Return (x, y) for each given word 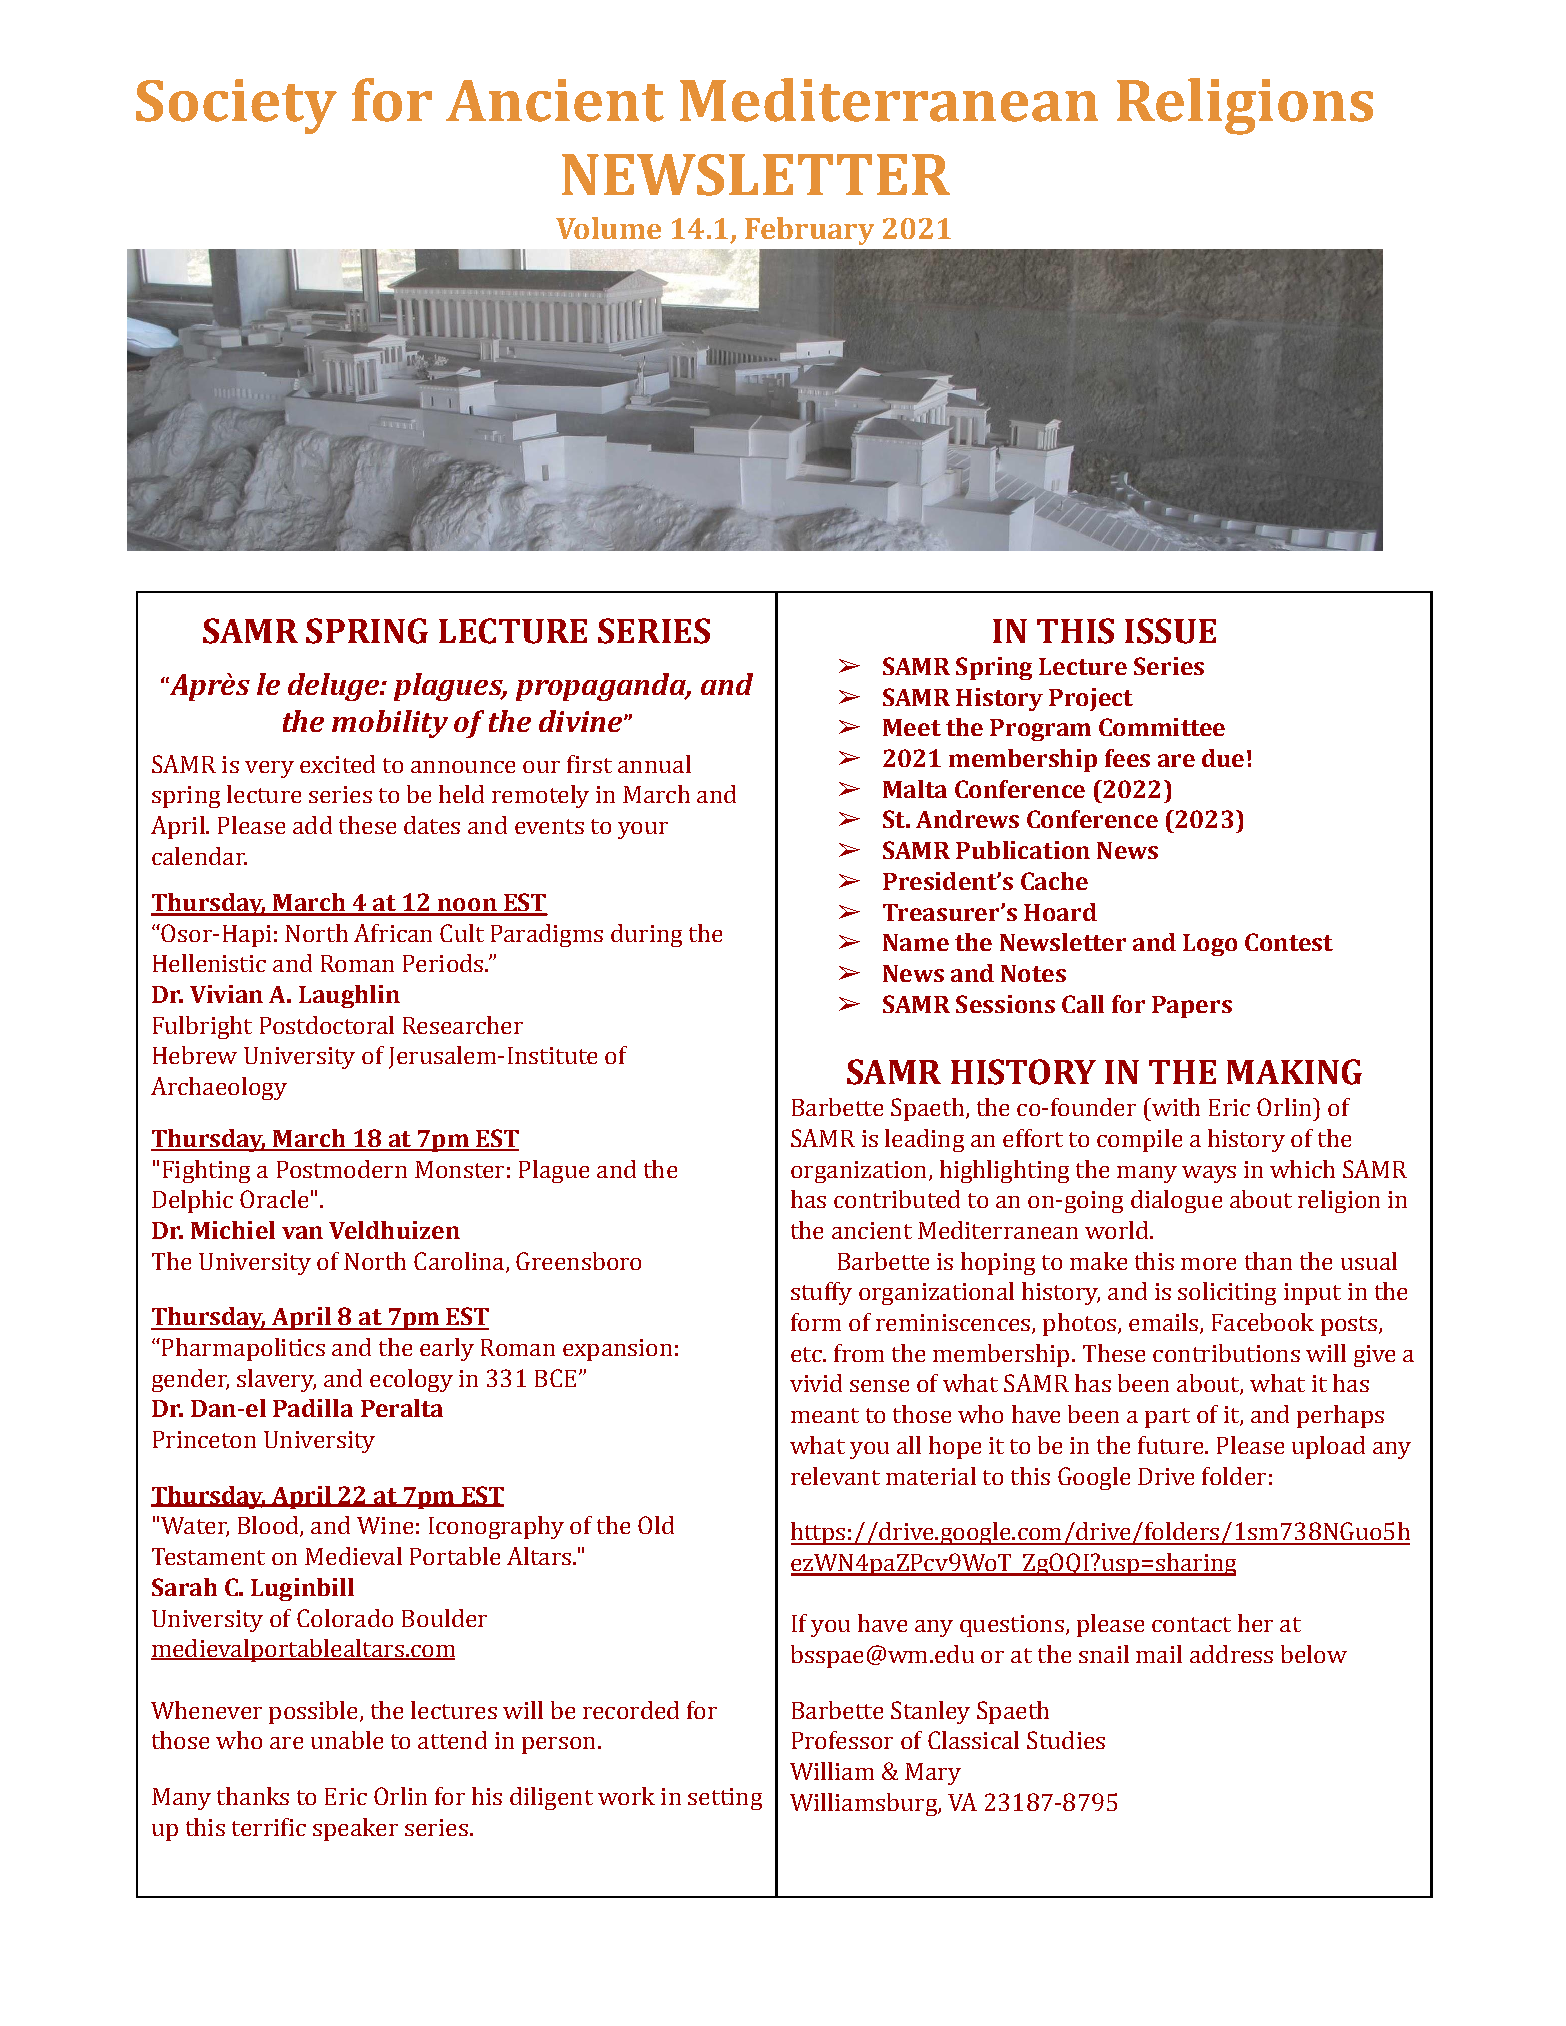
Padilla (313, 1408)
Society (236, 106)
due (1223, 758)
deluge (334, 687)
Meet (912, 727)
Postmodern (342, 1169)
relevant (835, 1476)
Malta (915, 789)
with (1175, 1107)
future (1172, 1445)
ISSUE (1170, 631)
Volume (608, 228)
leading (924, 1140)
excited (337, 764)
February (809, 231)
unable (347, 1740)
